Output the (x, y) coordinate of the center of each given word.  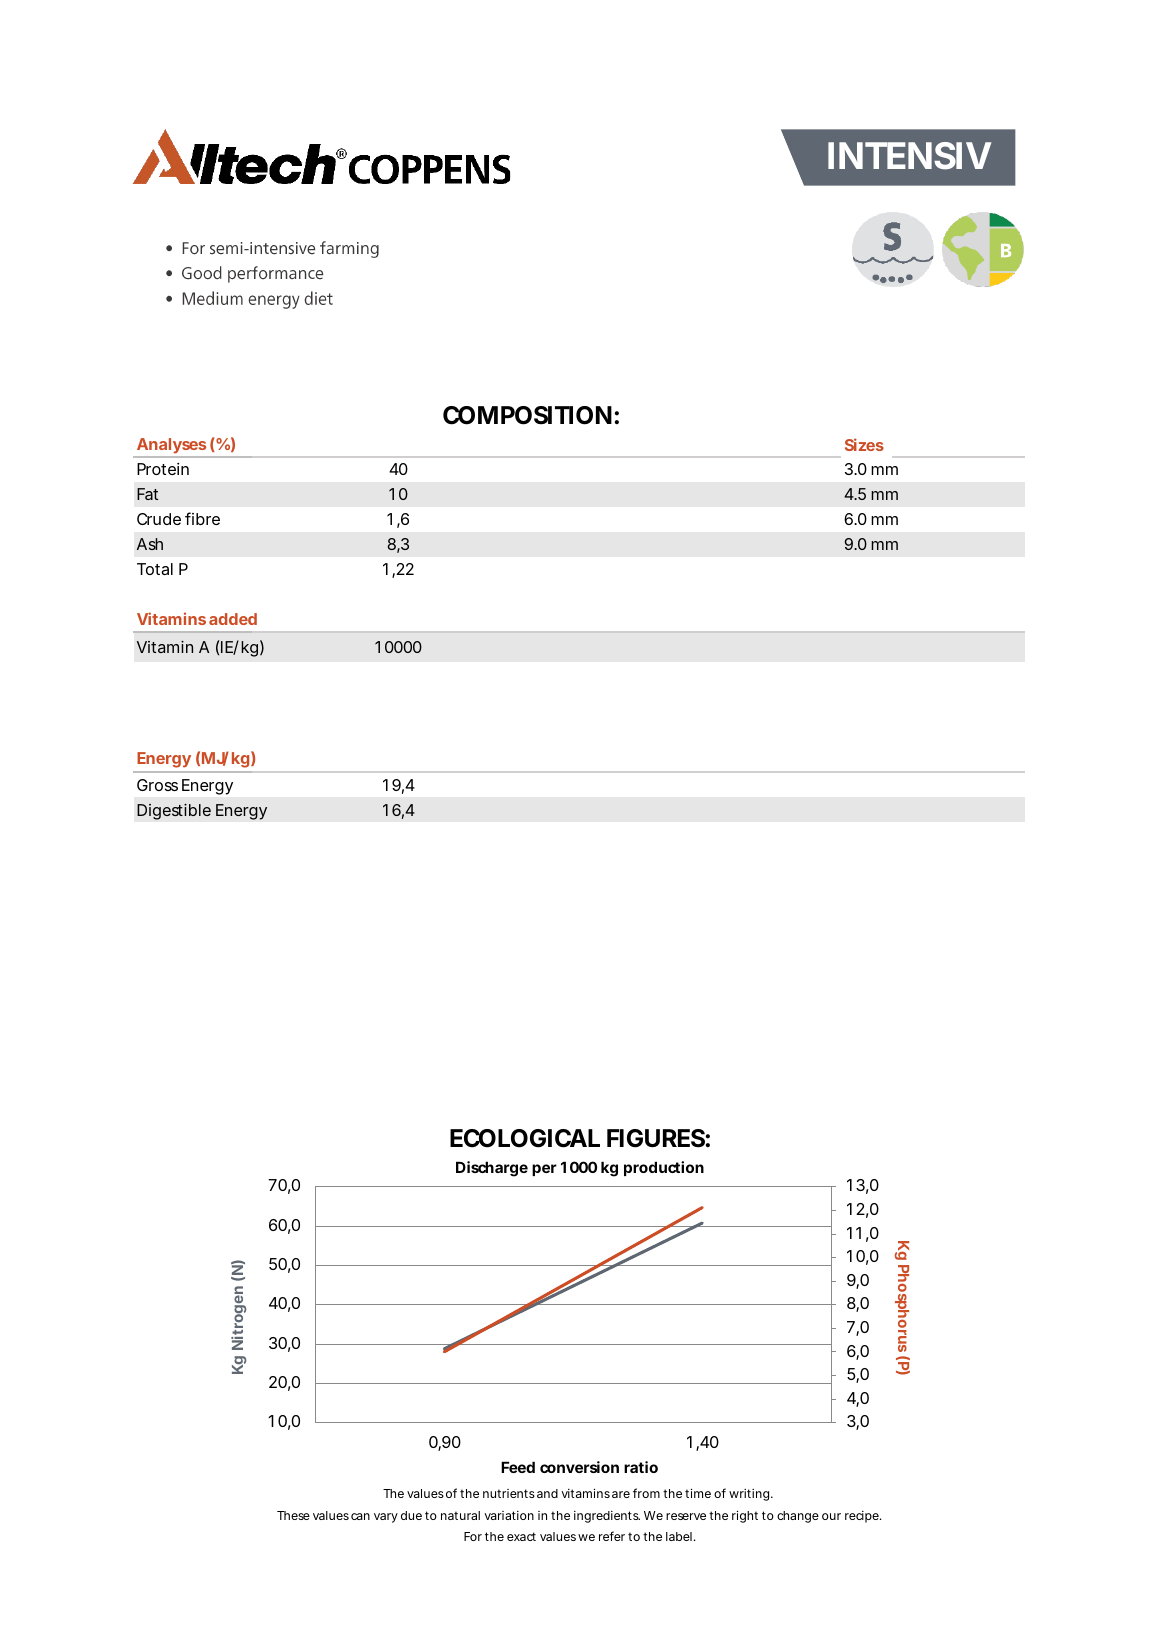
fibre (202, 518)
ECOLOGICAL (525, 1138)
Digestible (174, 811)
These (293, 1515)
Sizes (864, 444)
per (544, 1170)
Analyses (171, 445)
